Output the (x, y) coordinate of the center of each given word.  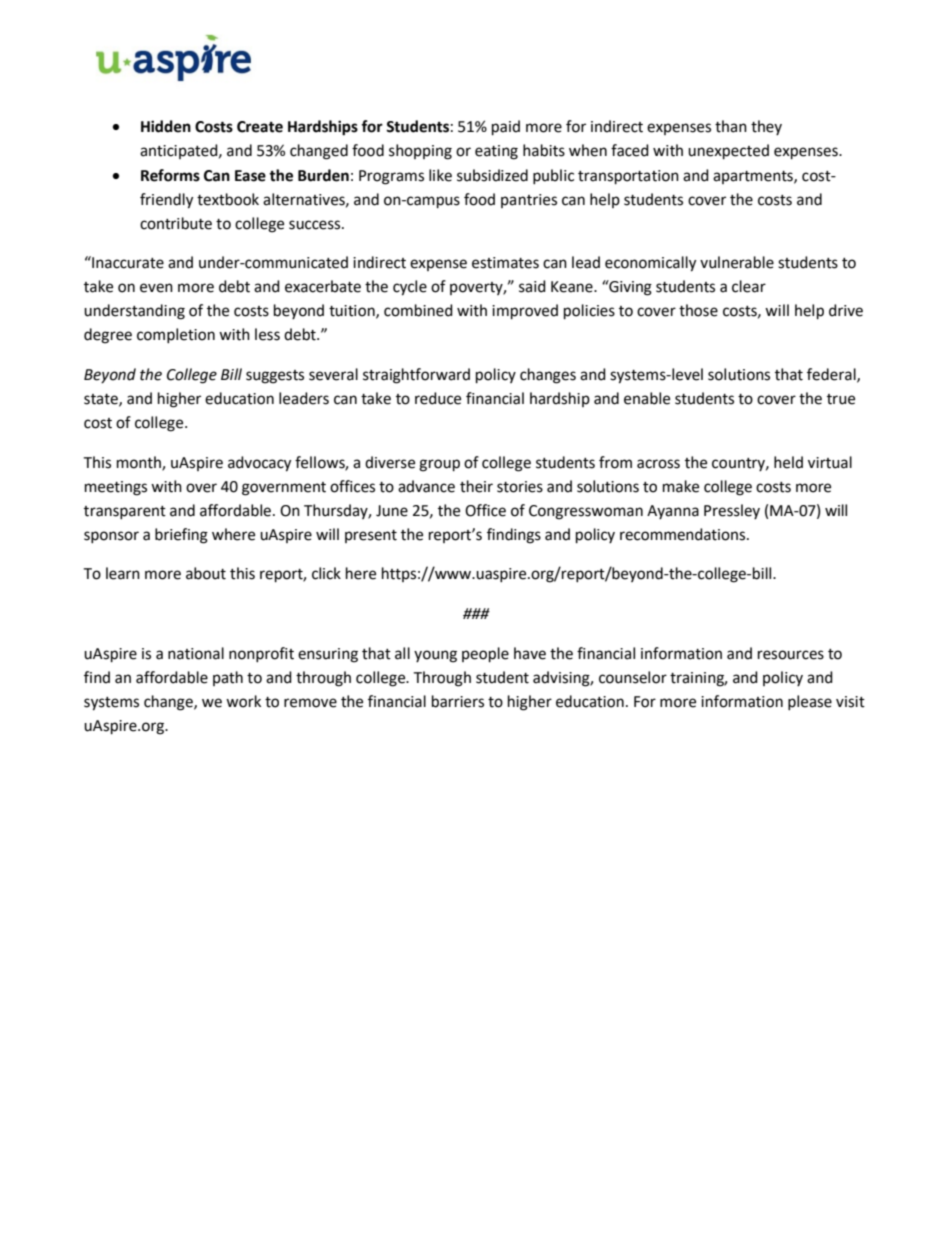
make (681, 486)
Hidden (166, 126)
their (476, 486)
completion (176, 335)
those (698, 310)
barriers (458, 701)
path (228, 678)
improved (525, 312)
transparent (125, 512)
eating (496, 152)
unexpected (728, 152)
